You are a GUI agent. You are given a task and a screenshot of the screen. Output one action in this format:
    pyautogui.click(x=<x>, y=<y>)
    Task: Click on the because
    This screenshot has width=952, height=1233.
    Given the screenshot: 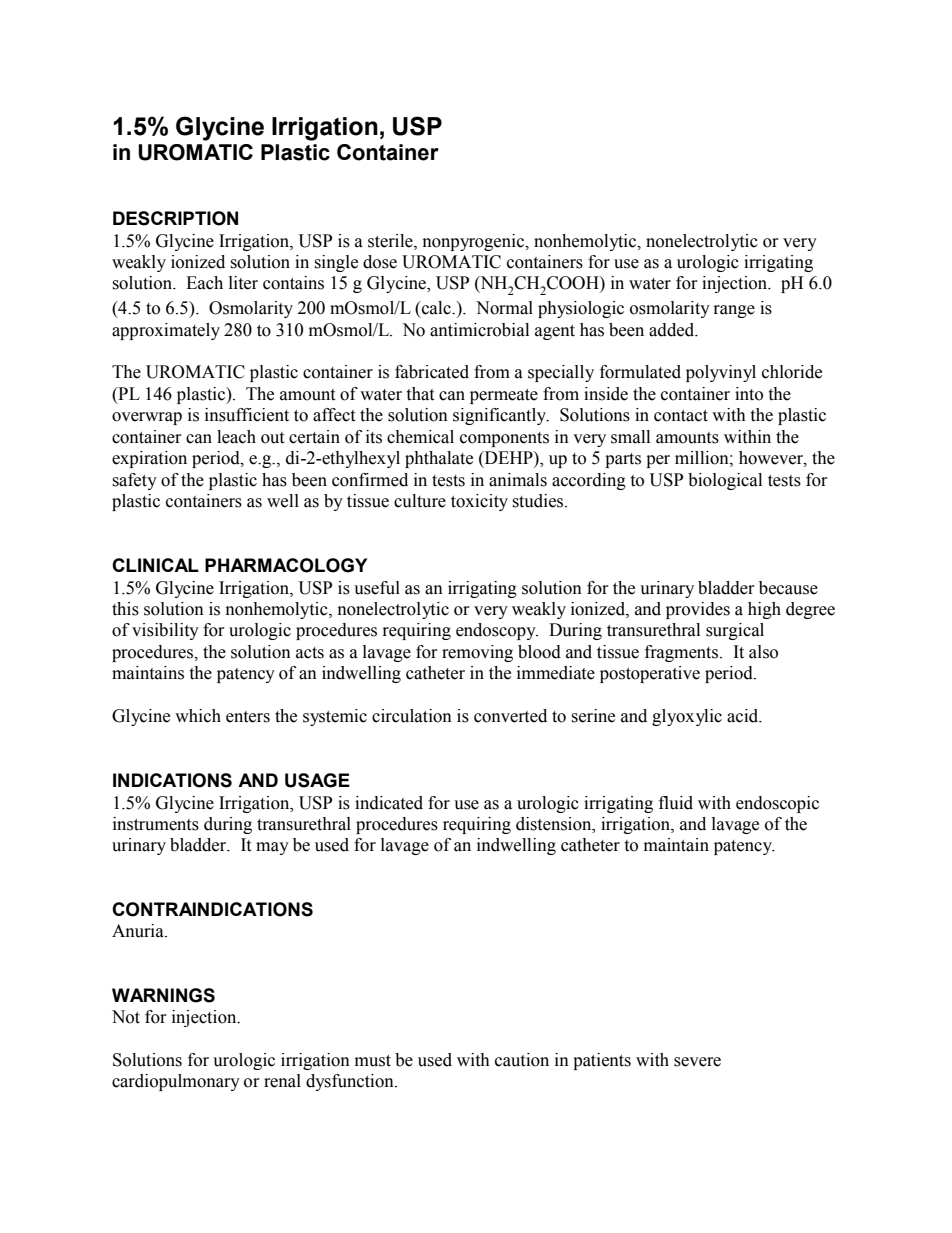 What is the action you would take?
    pyautogui.click(x=788, y=588)
